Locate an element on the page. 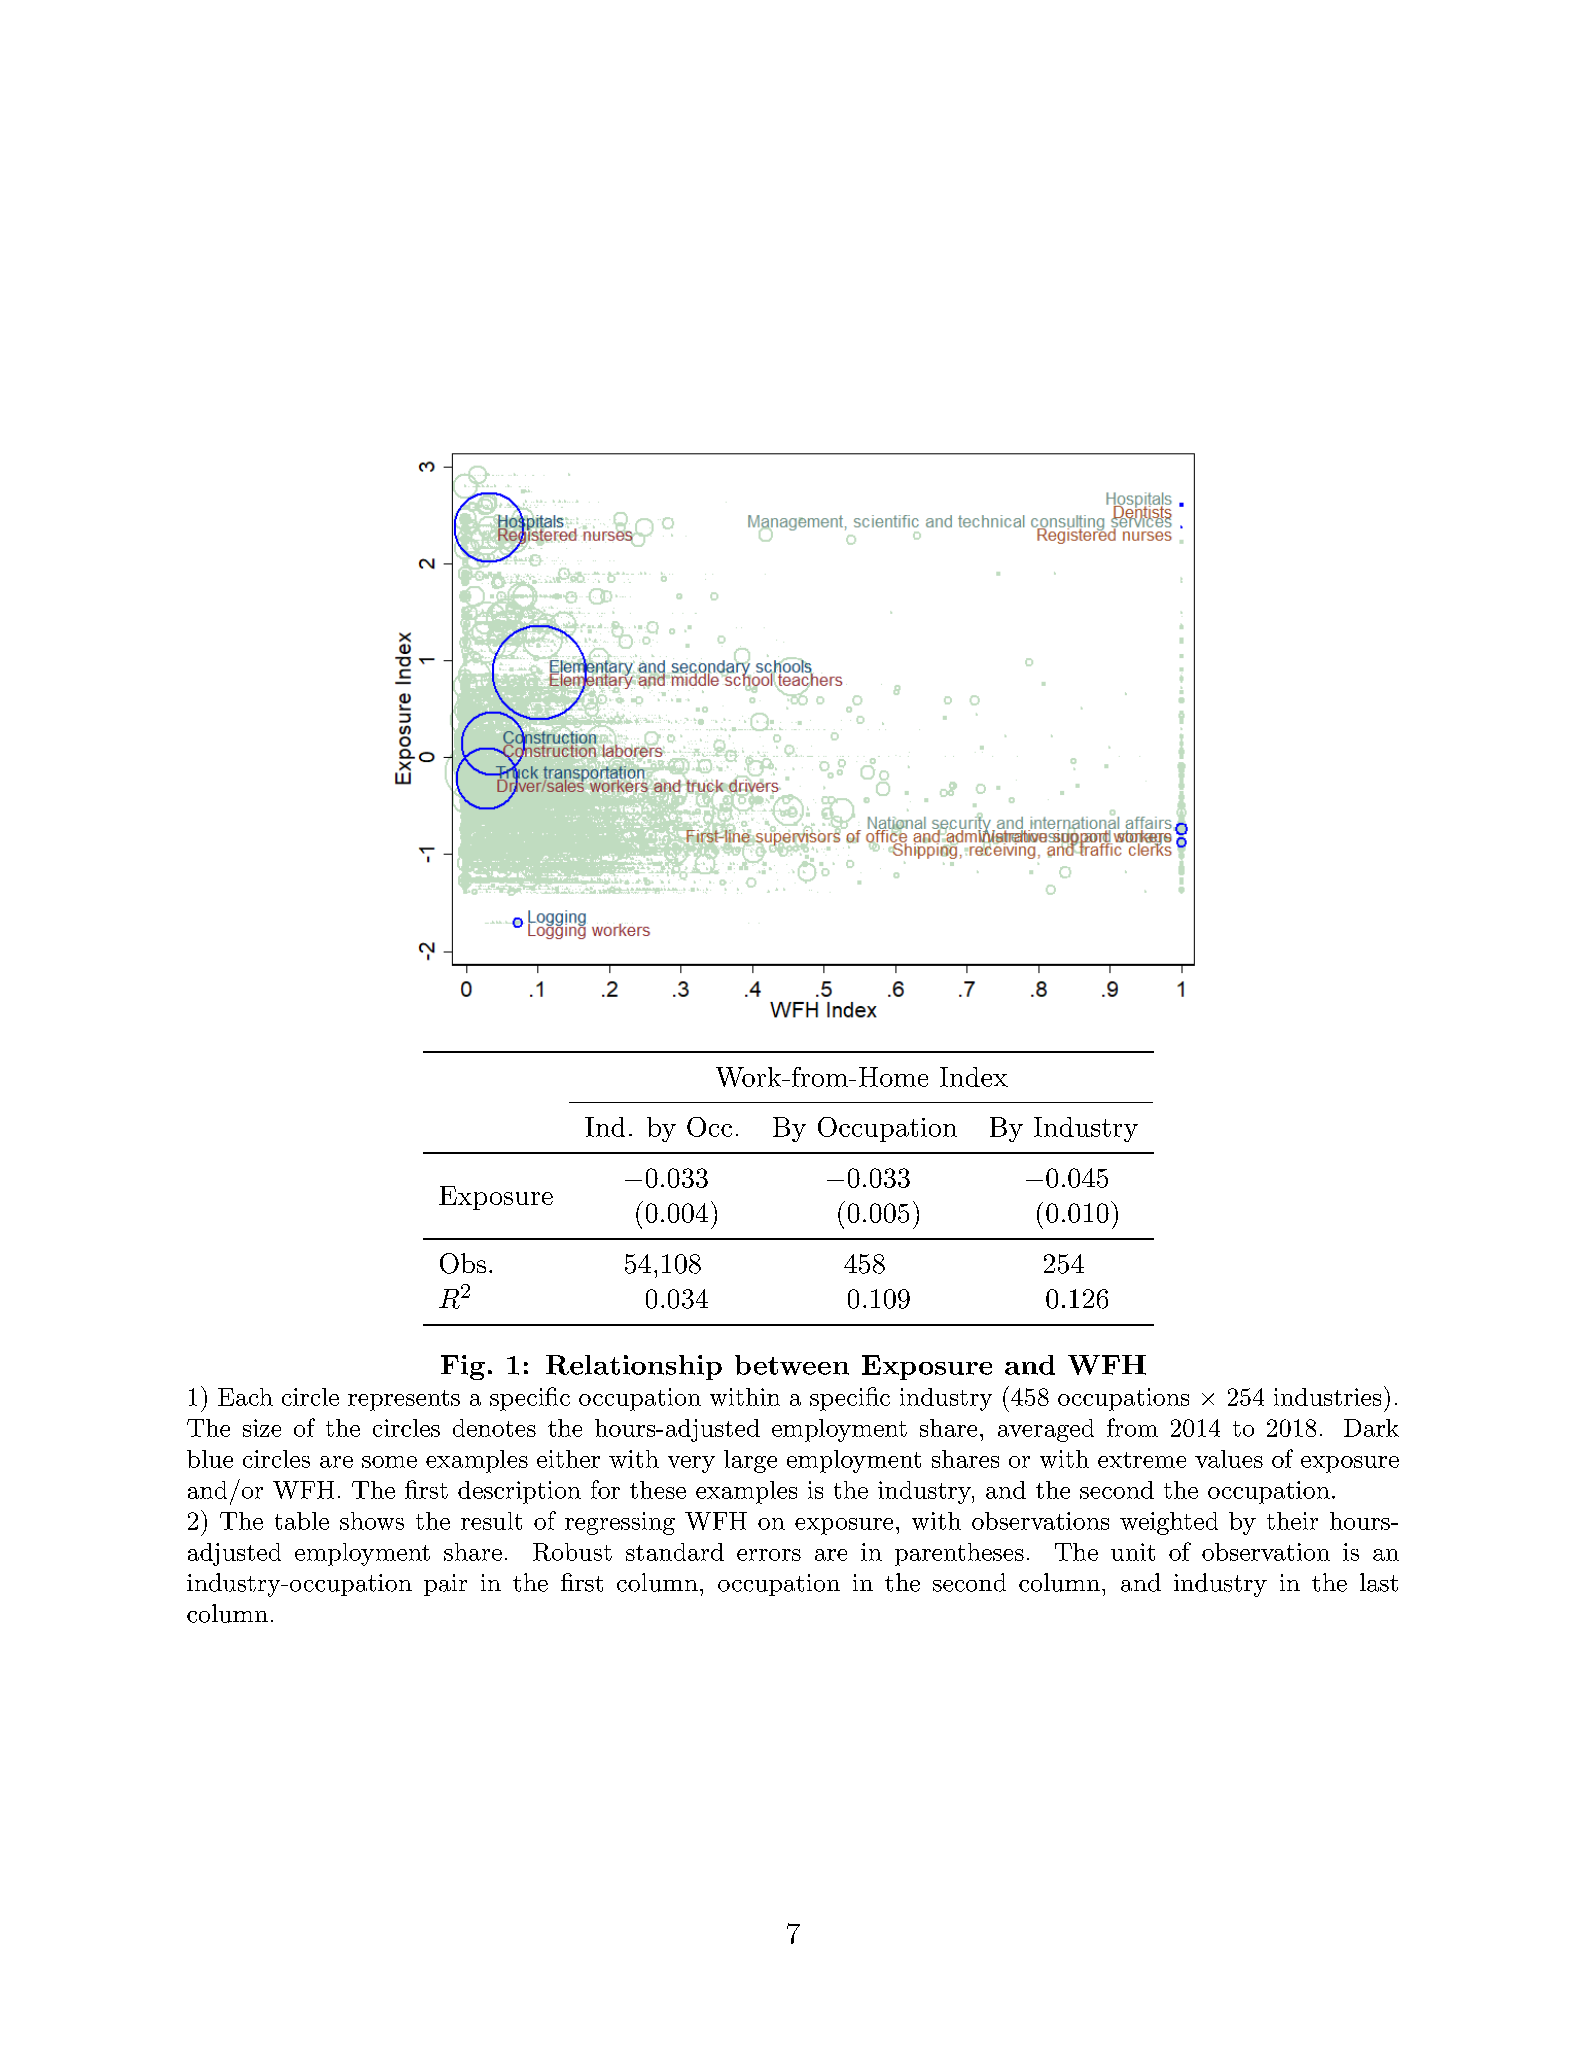 This page has width=1586, height=2053. Index is located at coordinates (974, 1077).
